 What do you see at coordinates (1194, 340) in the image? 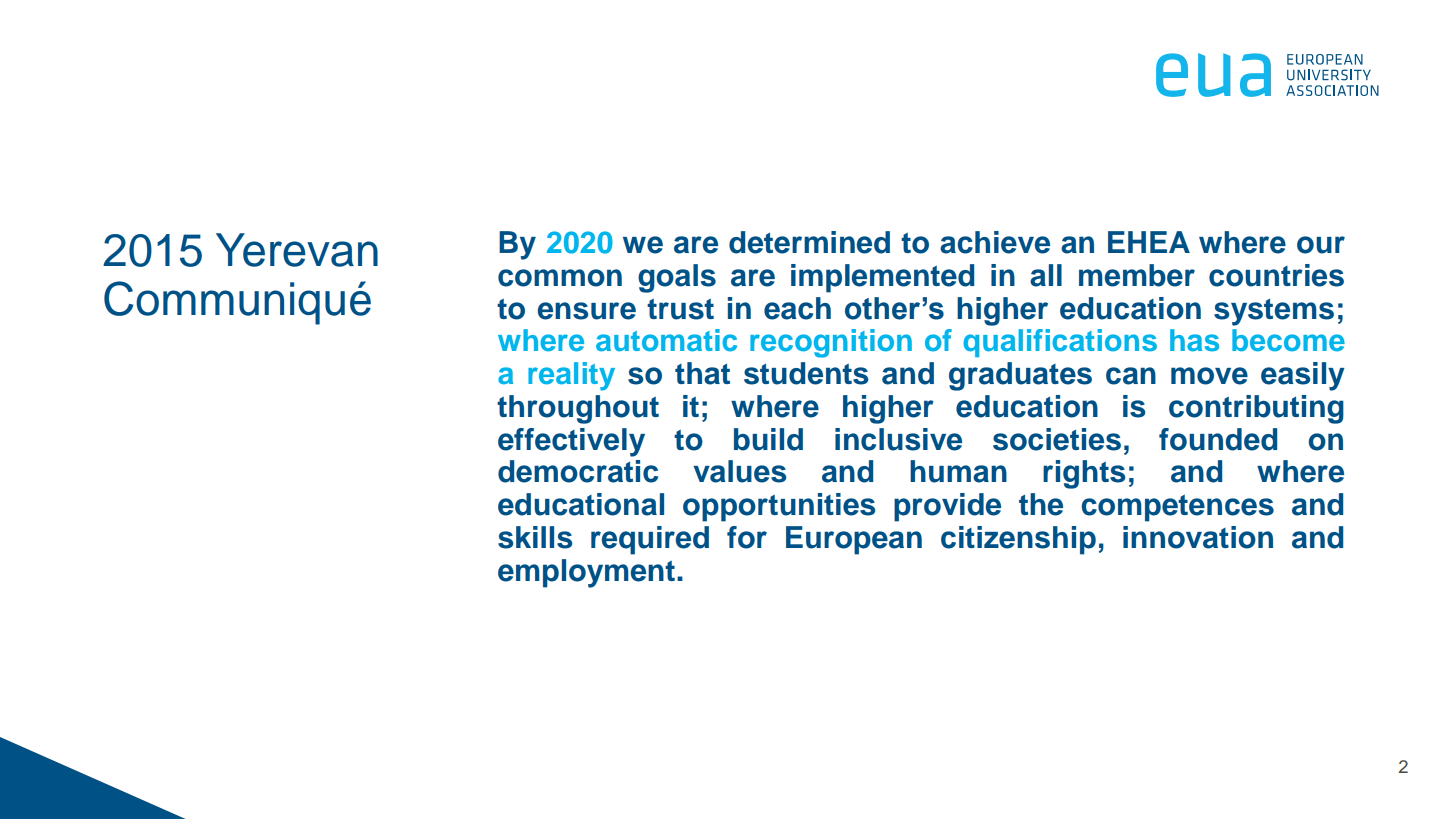
I see `has` at bounding box center [1194, 340].
